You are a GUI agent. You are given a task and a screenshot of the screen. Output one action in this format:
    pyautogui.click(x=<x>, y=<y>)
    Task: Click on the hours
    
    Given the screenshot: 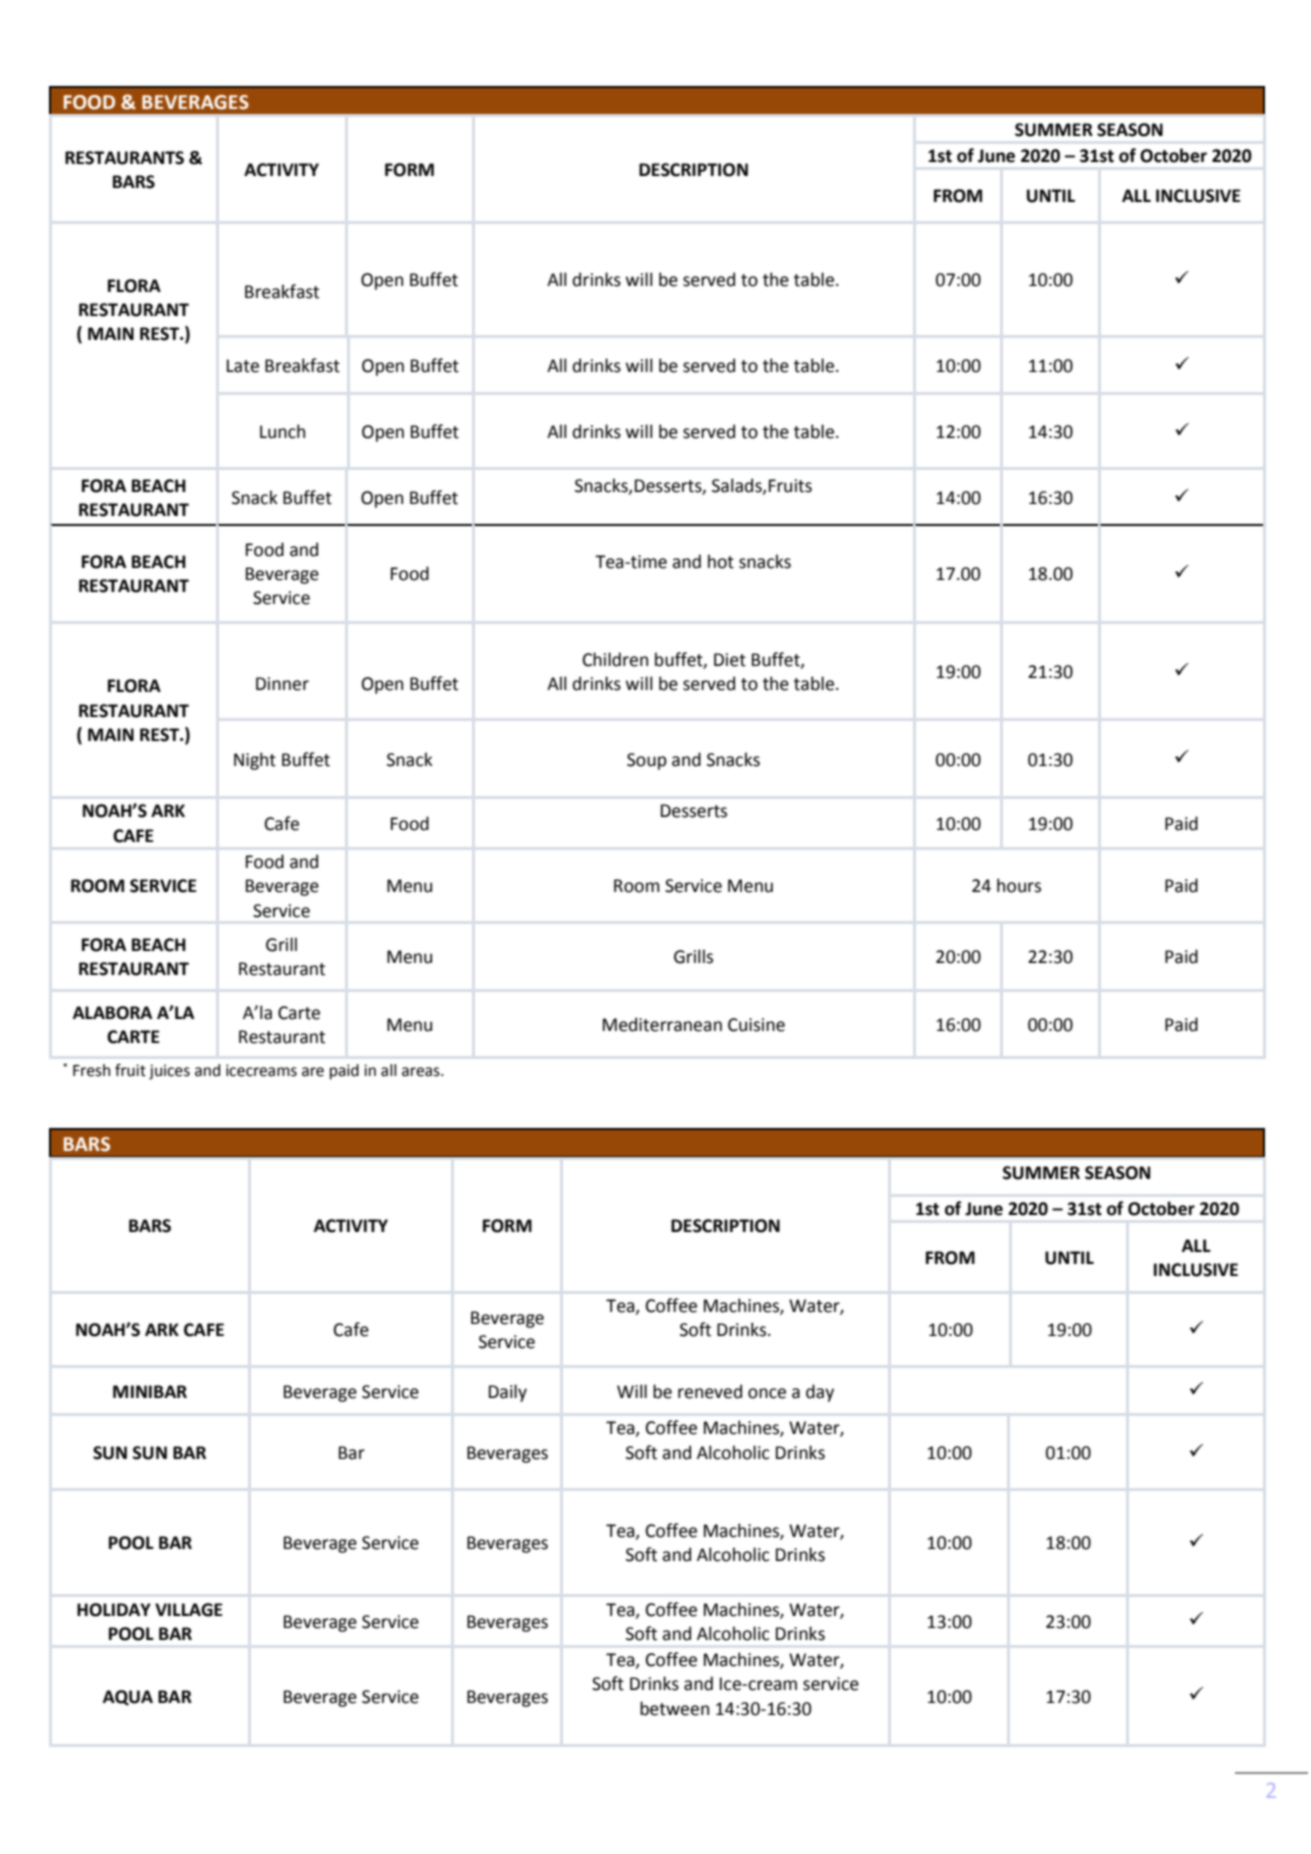 What is the action you would take?
    pyautogui.click(x=1019, y=885)
